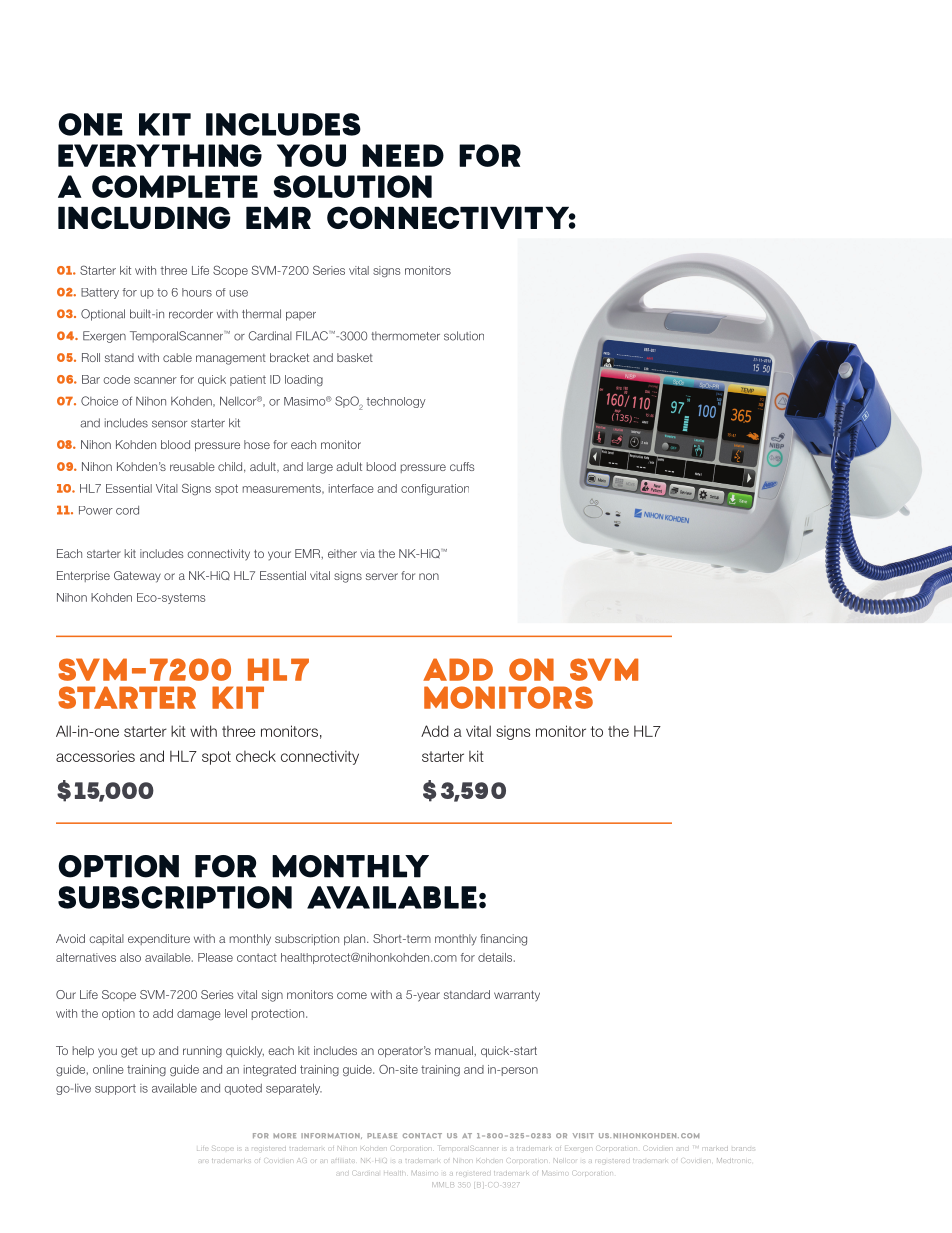 This page has height=1233, width=952. What do you see at coordinates (343, 1161) in the page?
I see `affiliate` at bounding box center [343, 1161].
